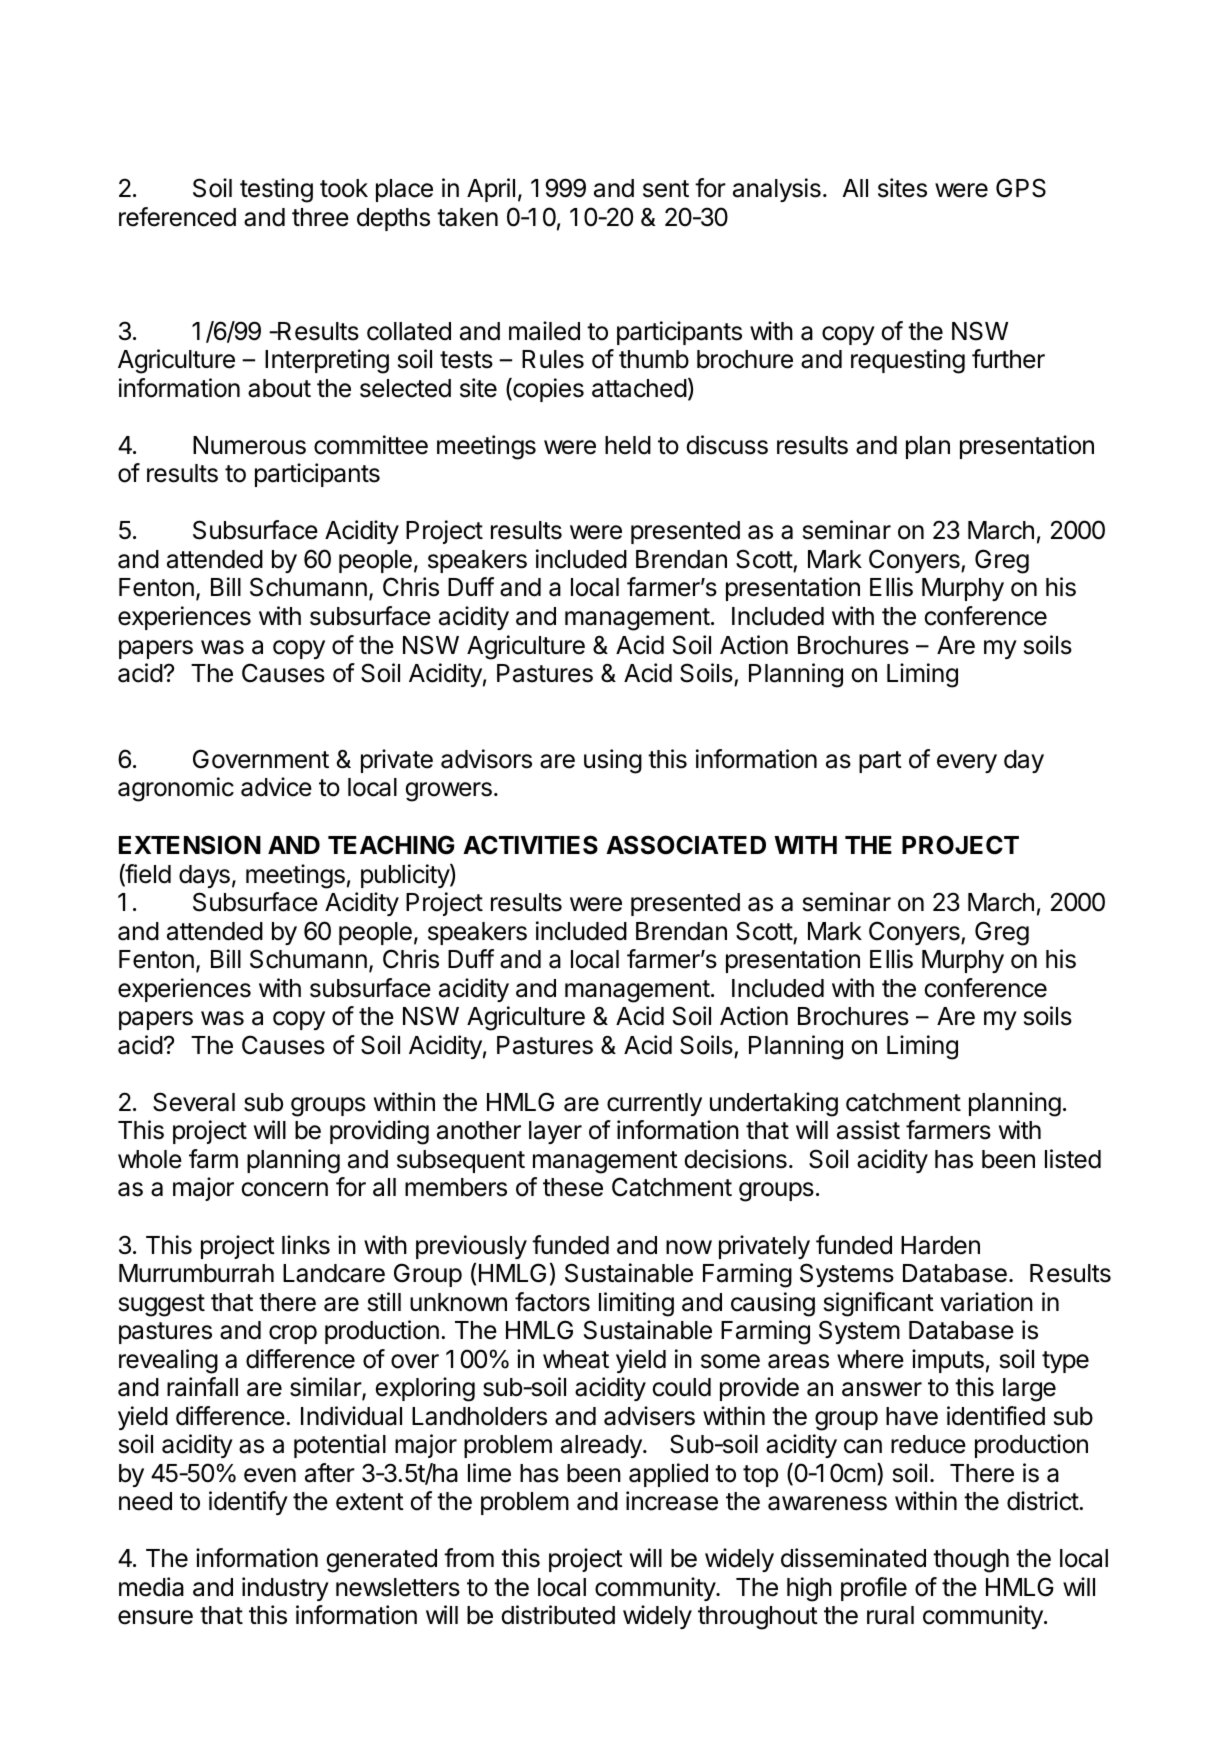 Image resolution: width=1230 pixels, height=1741 pixels. What do you see at coordinates (654, 1104) in the document?
I see `currently` at bounding box center [654, 1104].
